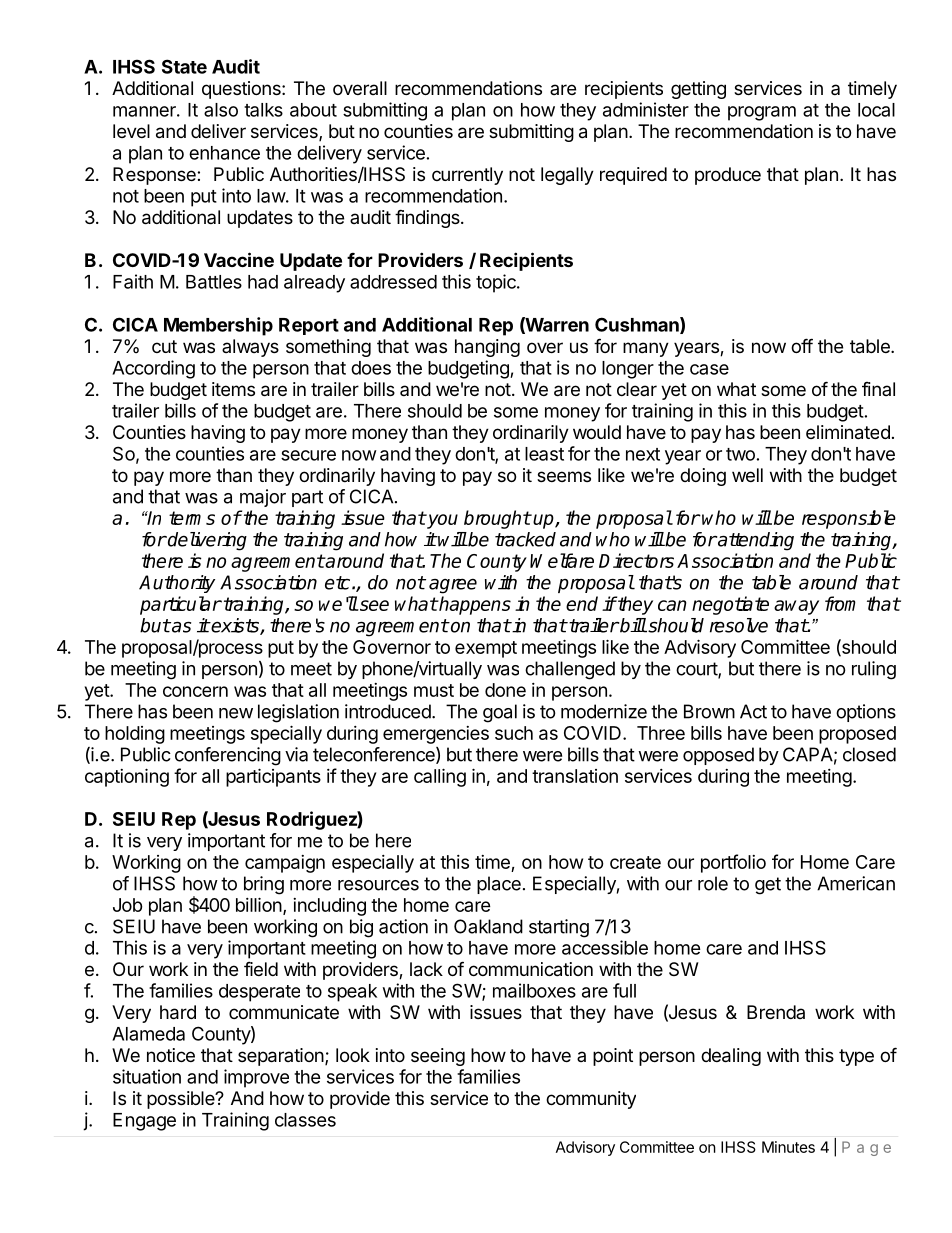 This screenshot has height=1233, width=952. Describe the element at coordinates (514, 733) in the screenshot. I see `such` at that location.
